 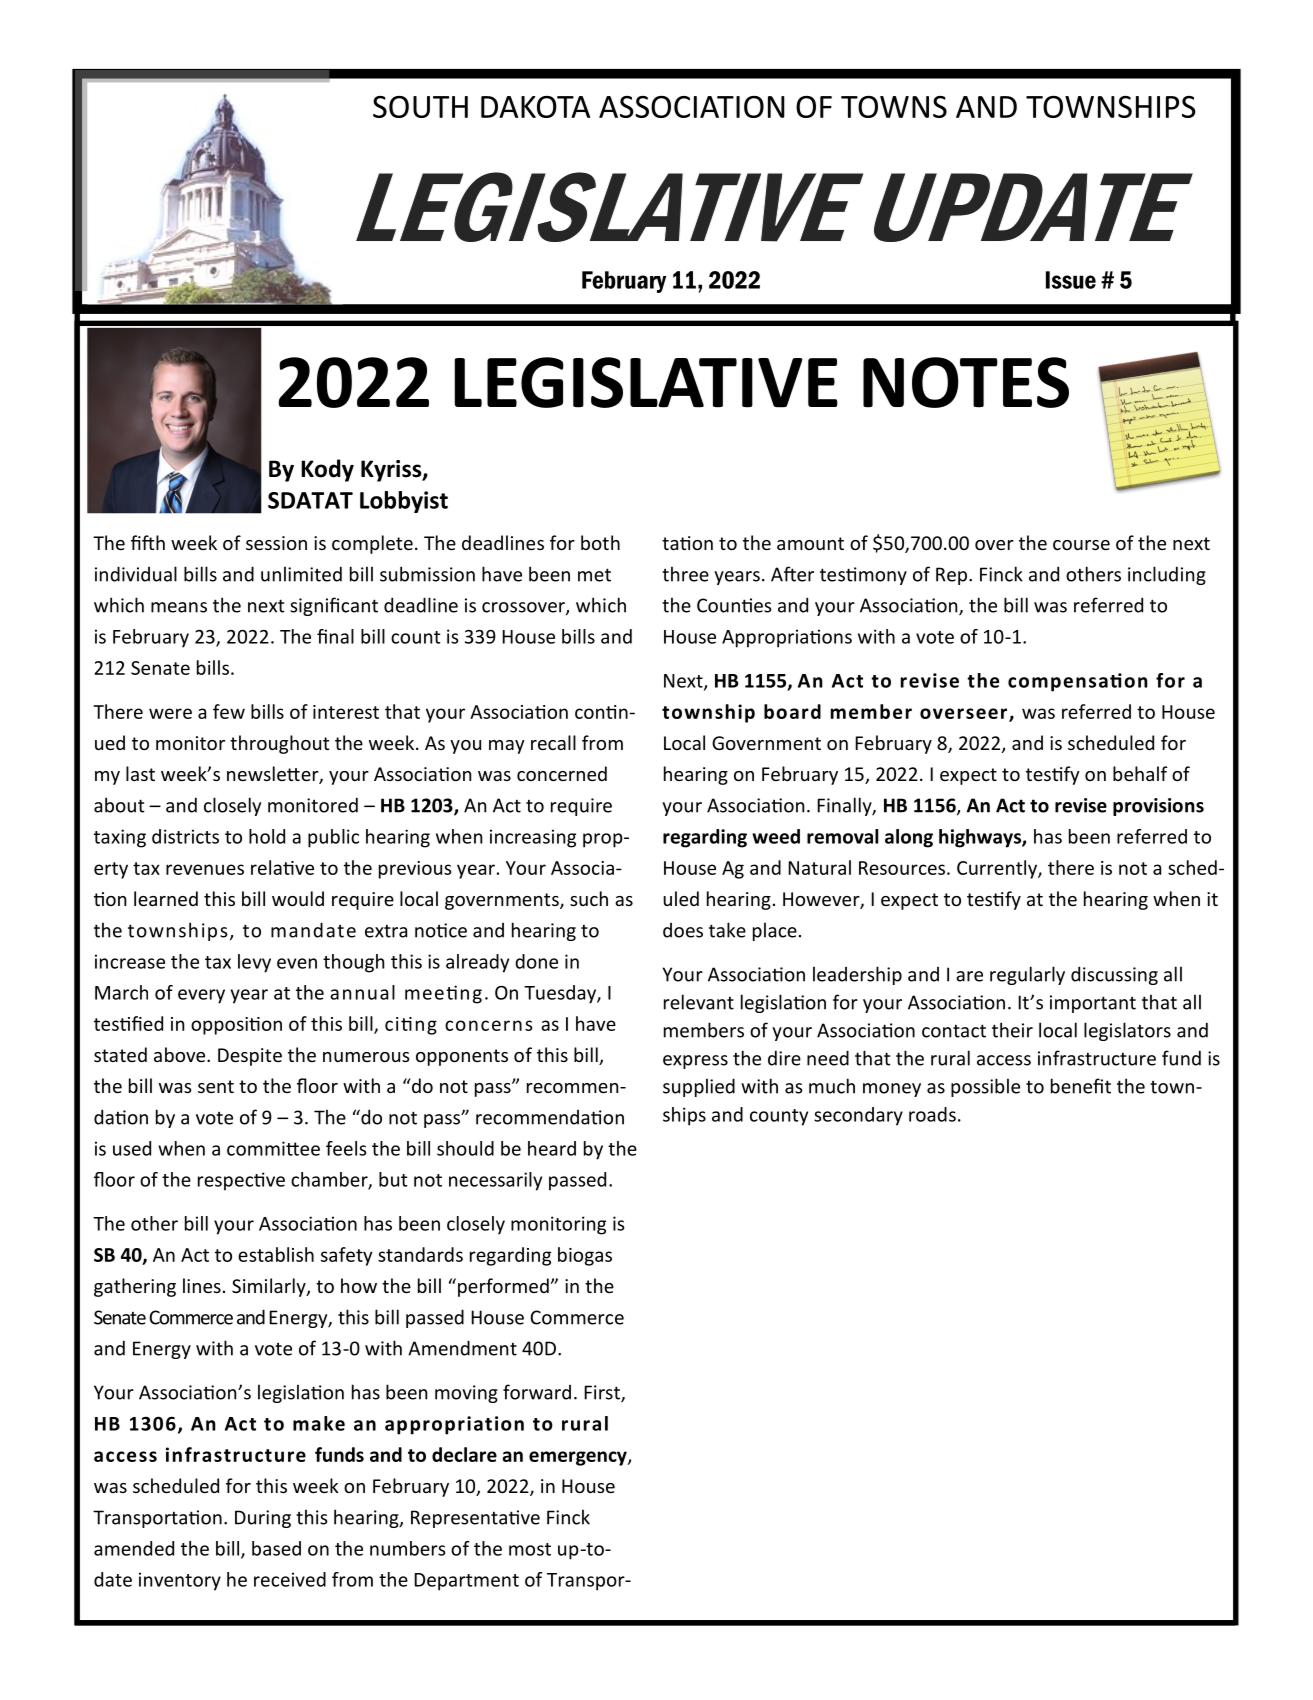 I want to click on both, so click(x=600, y=542).
